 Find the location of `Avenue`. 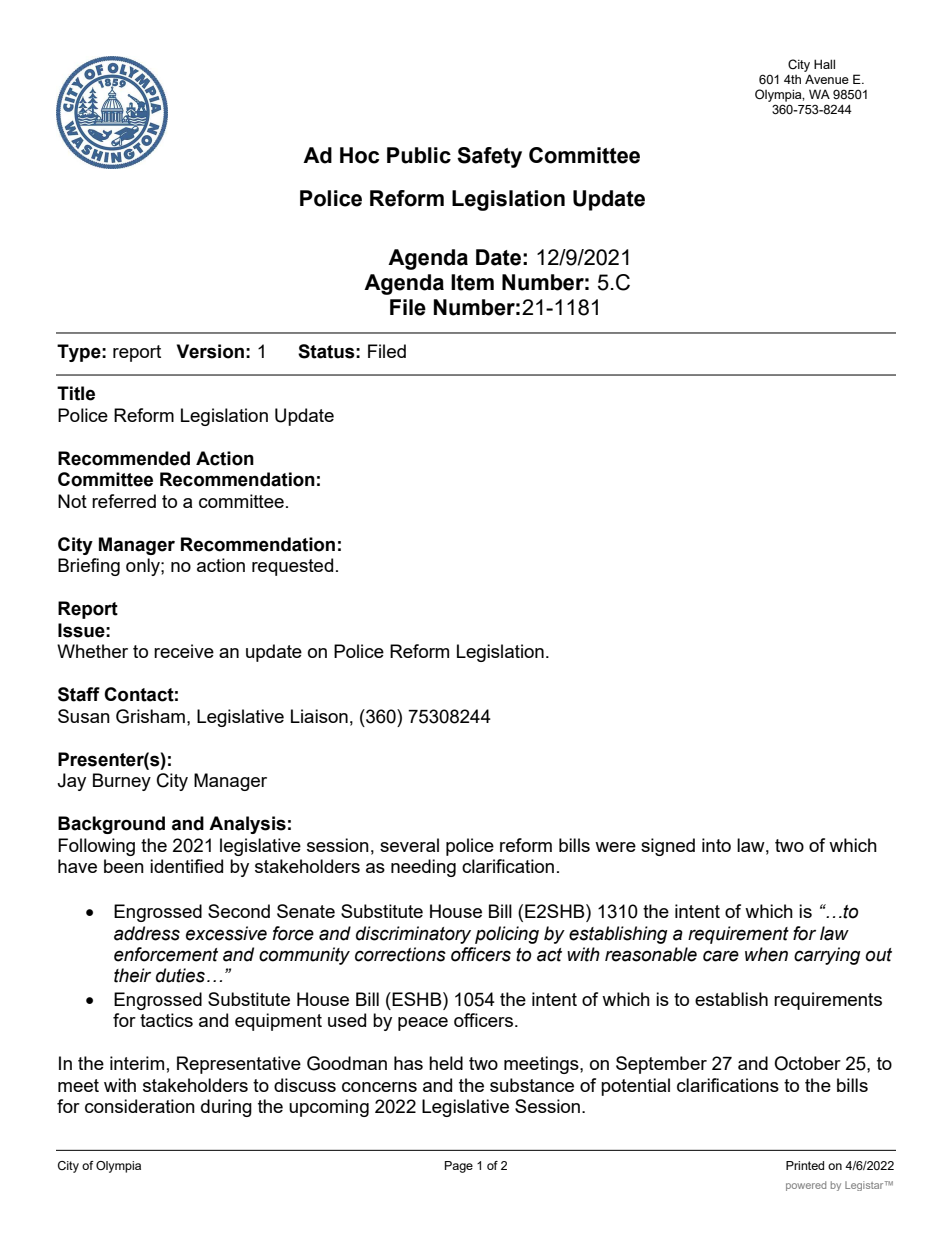

Avenue is located at coordinates (827, 79).
